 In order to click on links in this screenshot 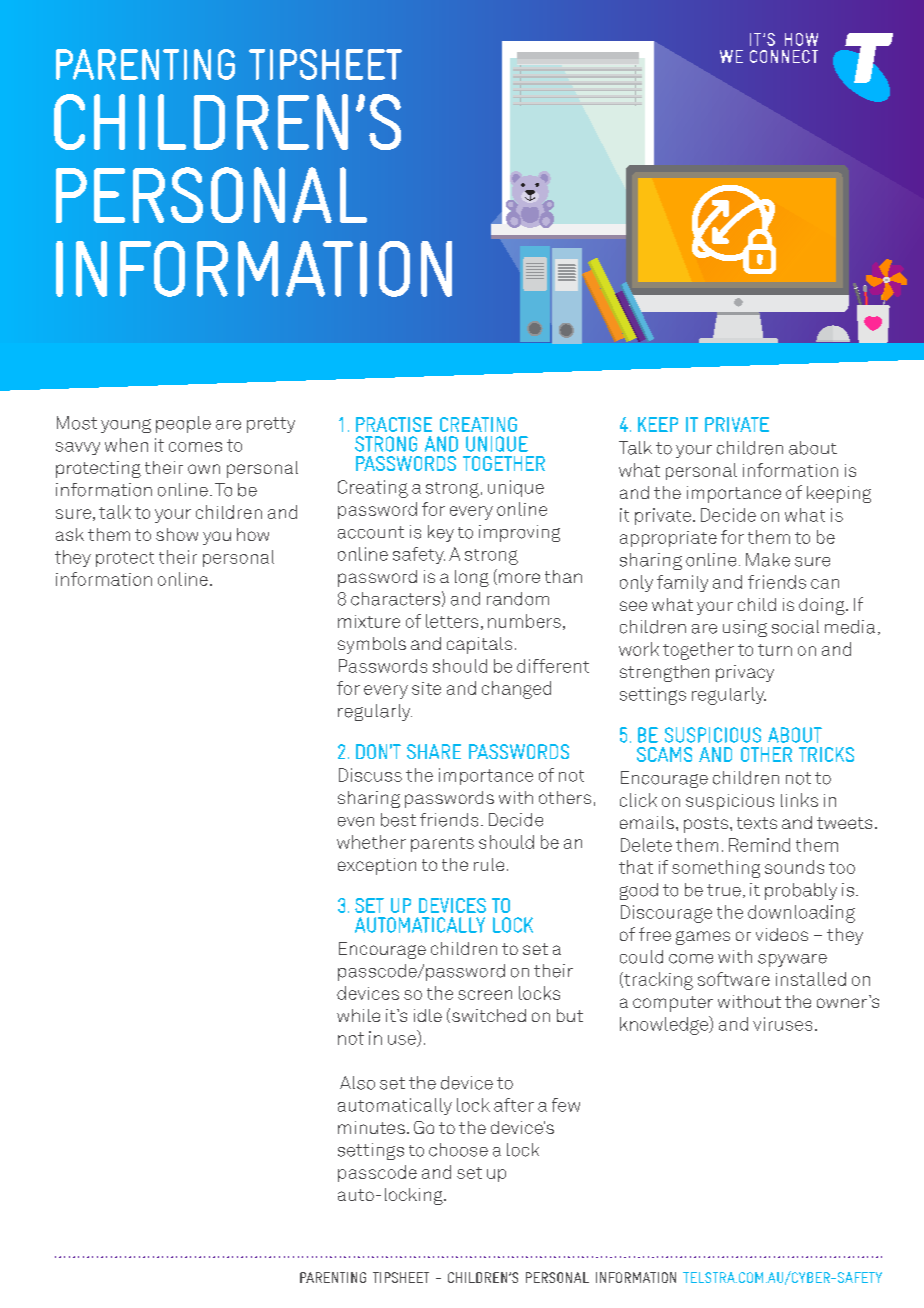, I will do `click(799, 800)`.
